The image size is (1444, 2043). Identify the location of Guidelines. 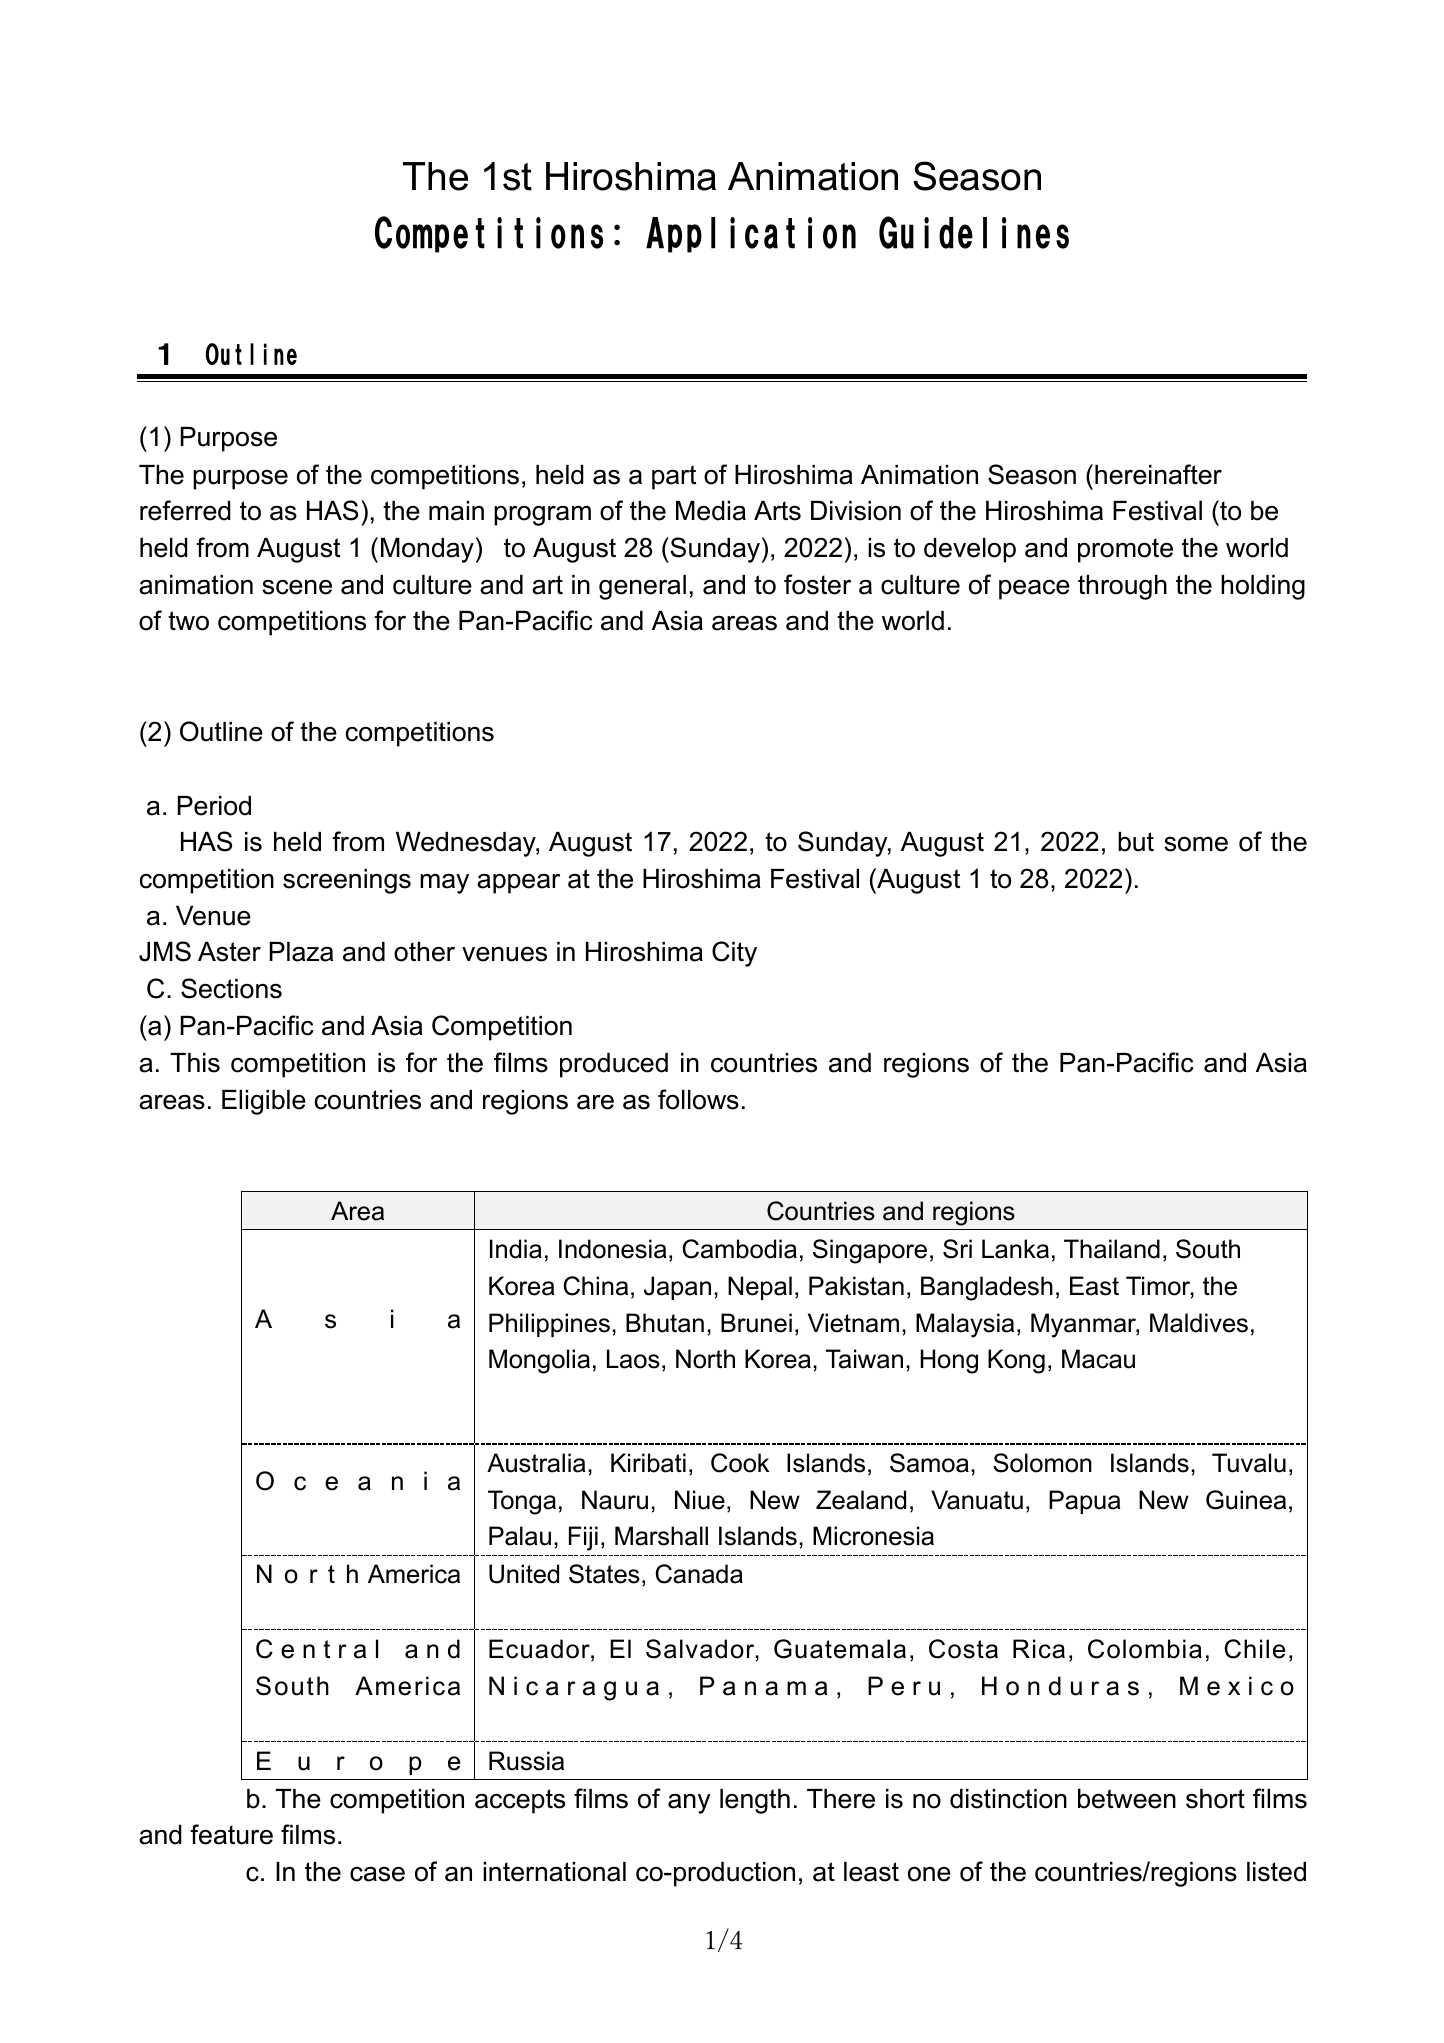
(974, 232).
